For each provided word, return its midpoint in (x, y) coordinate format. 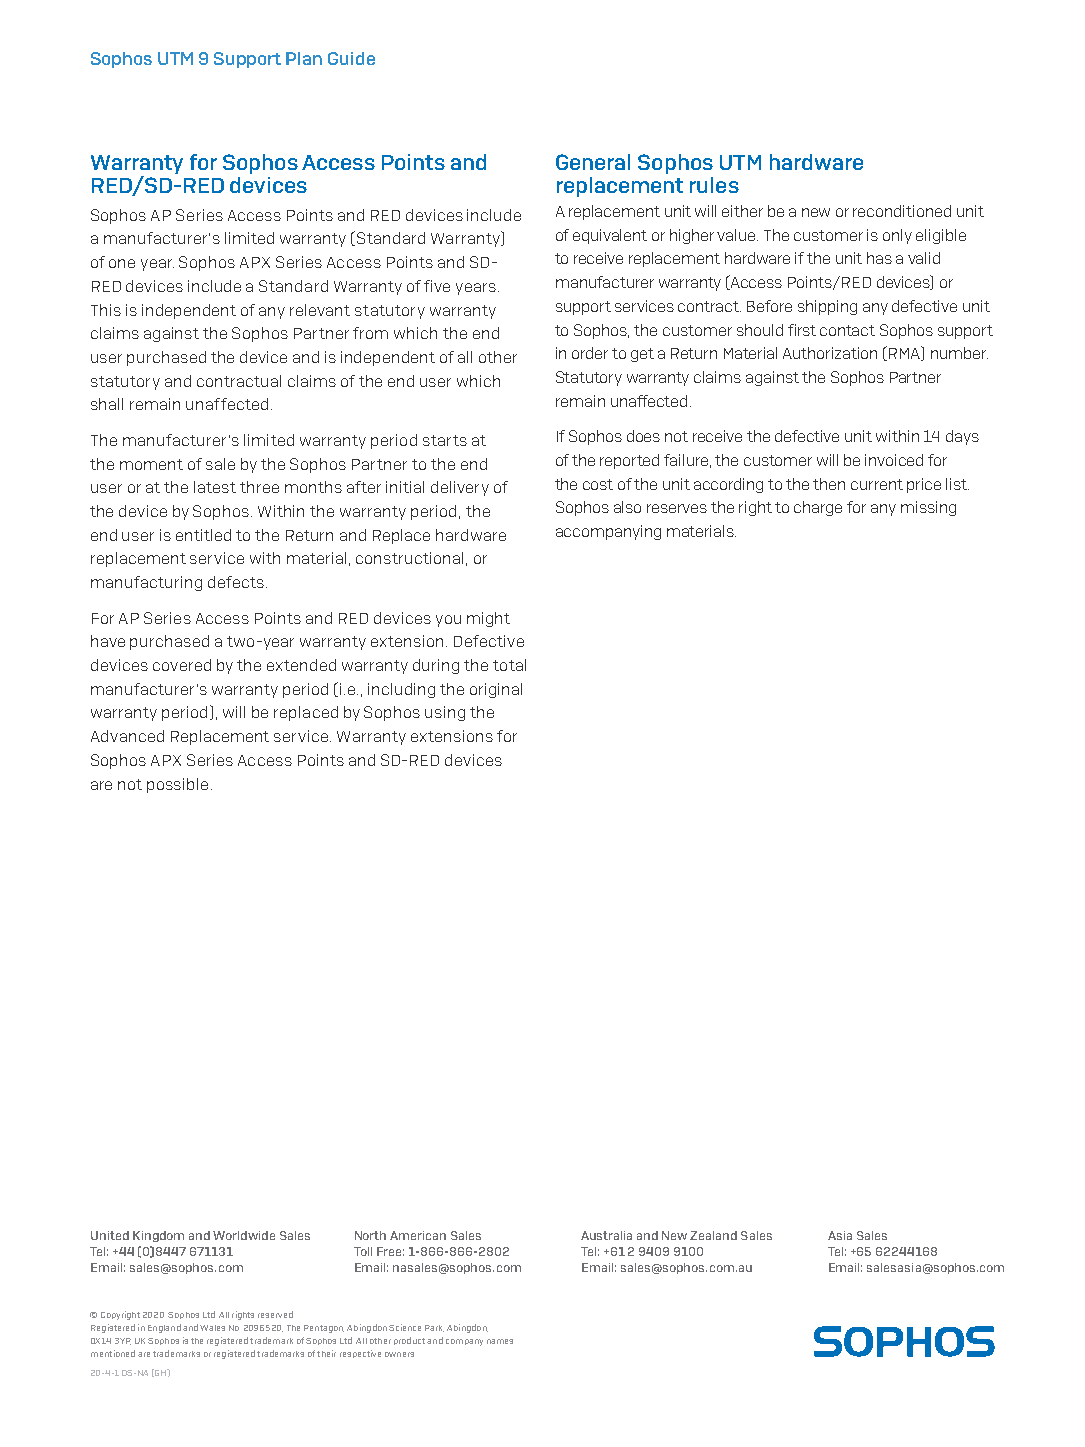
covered (182, 665)
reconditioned (902, 211)
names (500, 1341)
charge (818, 508)
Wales (212, 1328)
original (496, 690)
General (593, 162)
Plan (304, 58)
